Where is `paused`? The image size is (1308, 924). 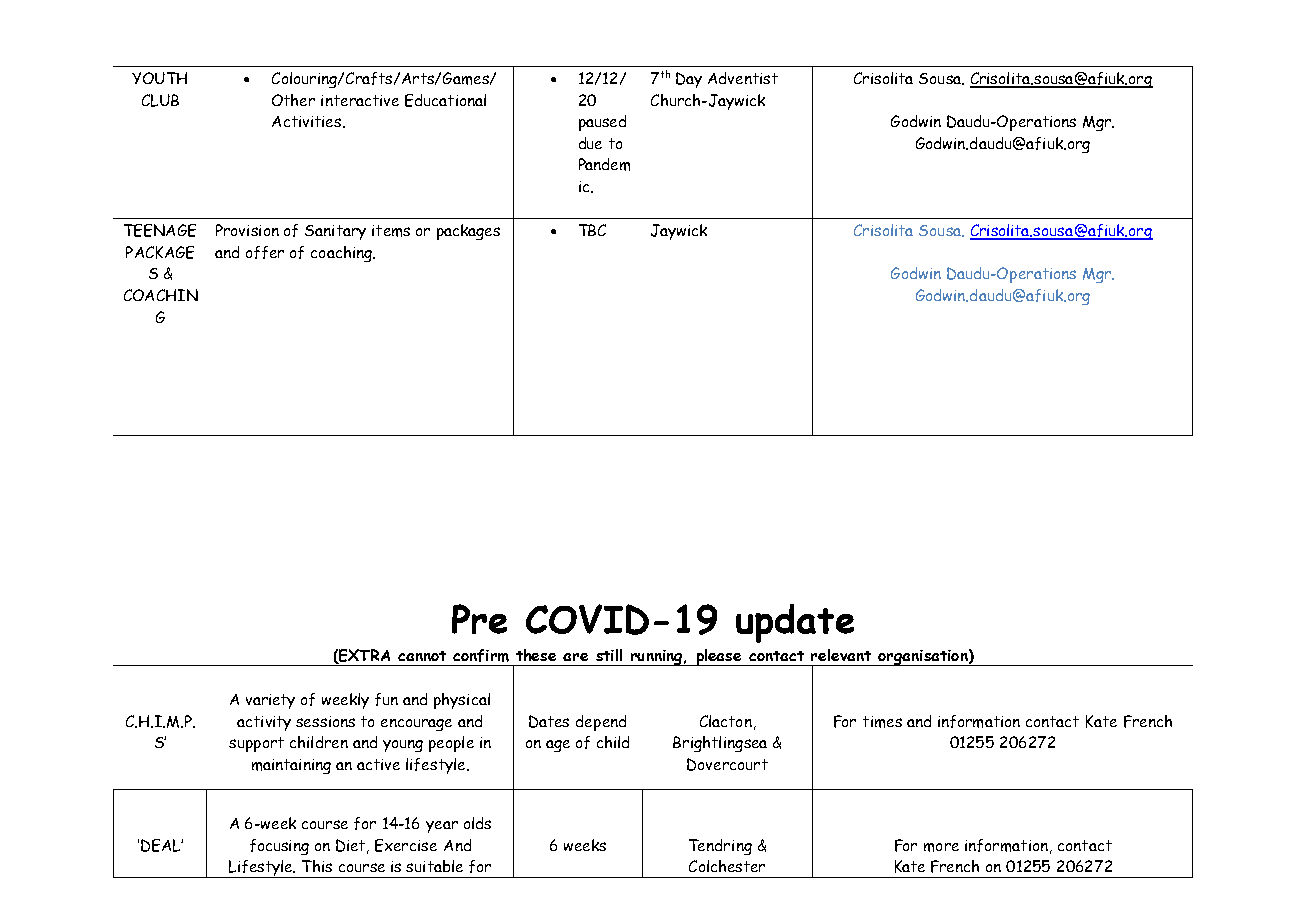 paused is located at coordinates (602, 123).
